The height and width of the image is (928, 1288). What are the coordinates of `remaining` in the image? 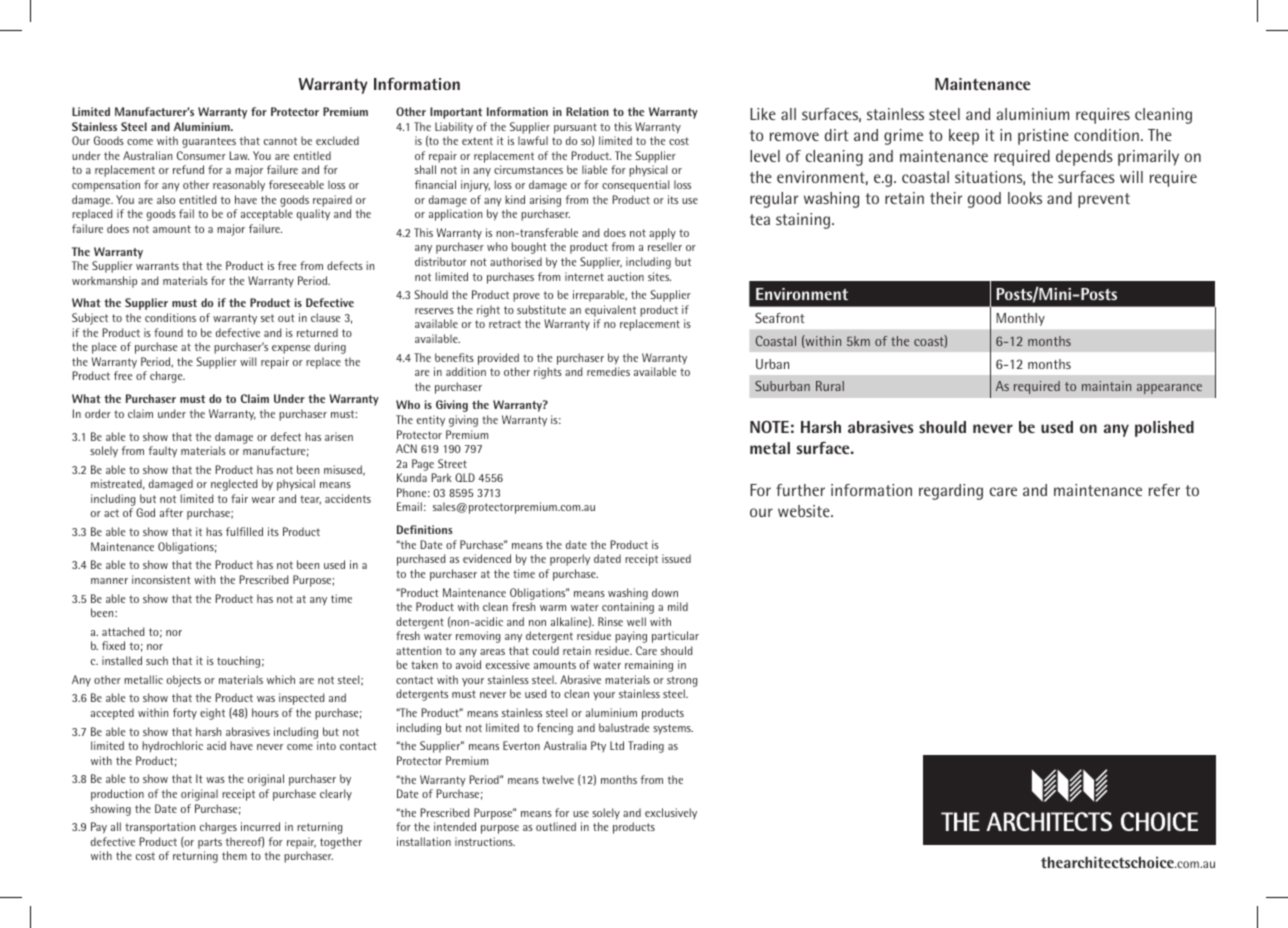 It's located at (649, 666).
